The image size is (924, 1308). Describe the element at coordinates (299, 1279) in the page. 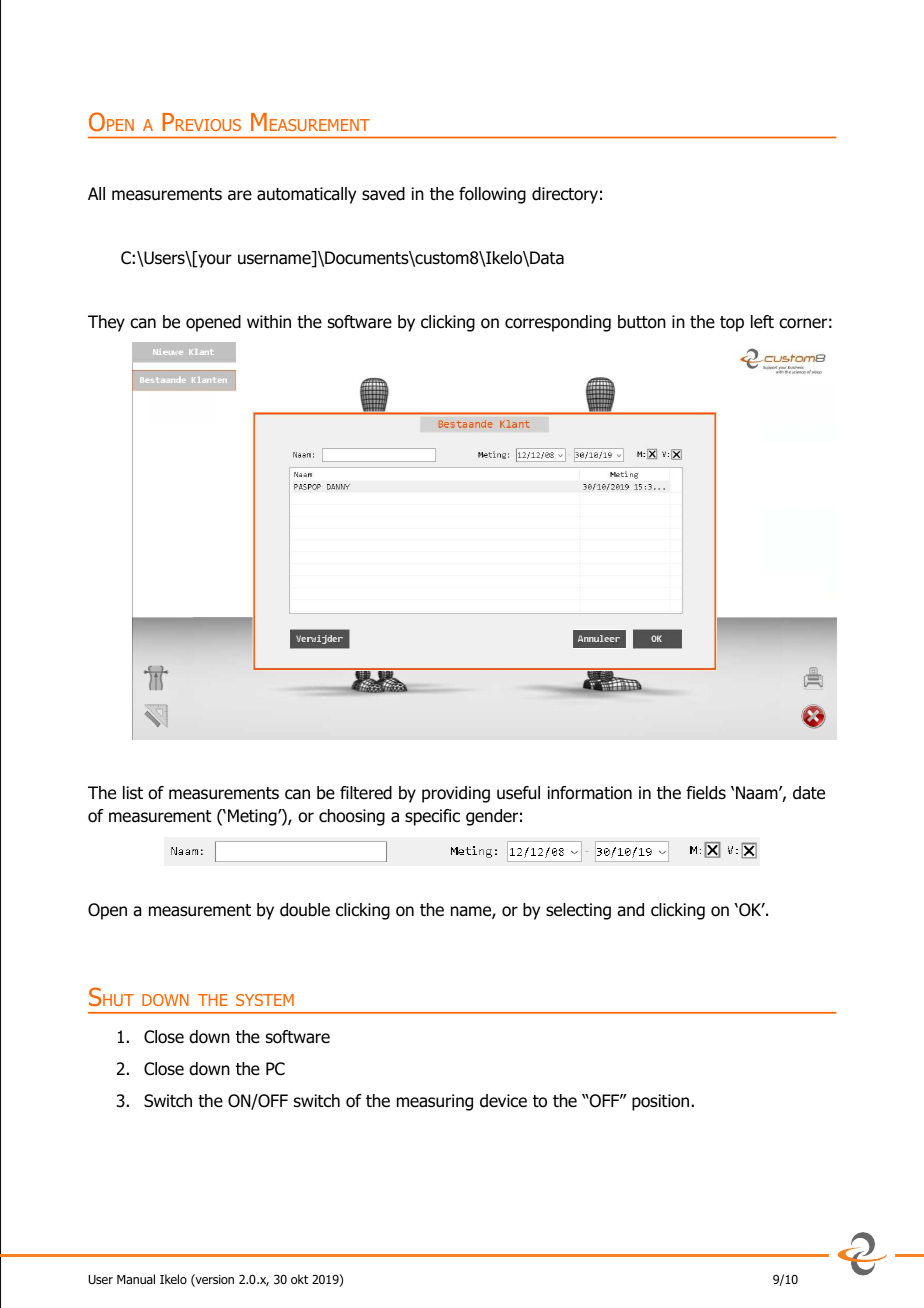

I see `okt` at that location.
